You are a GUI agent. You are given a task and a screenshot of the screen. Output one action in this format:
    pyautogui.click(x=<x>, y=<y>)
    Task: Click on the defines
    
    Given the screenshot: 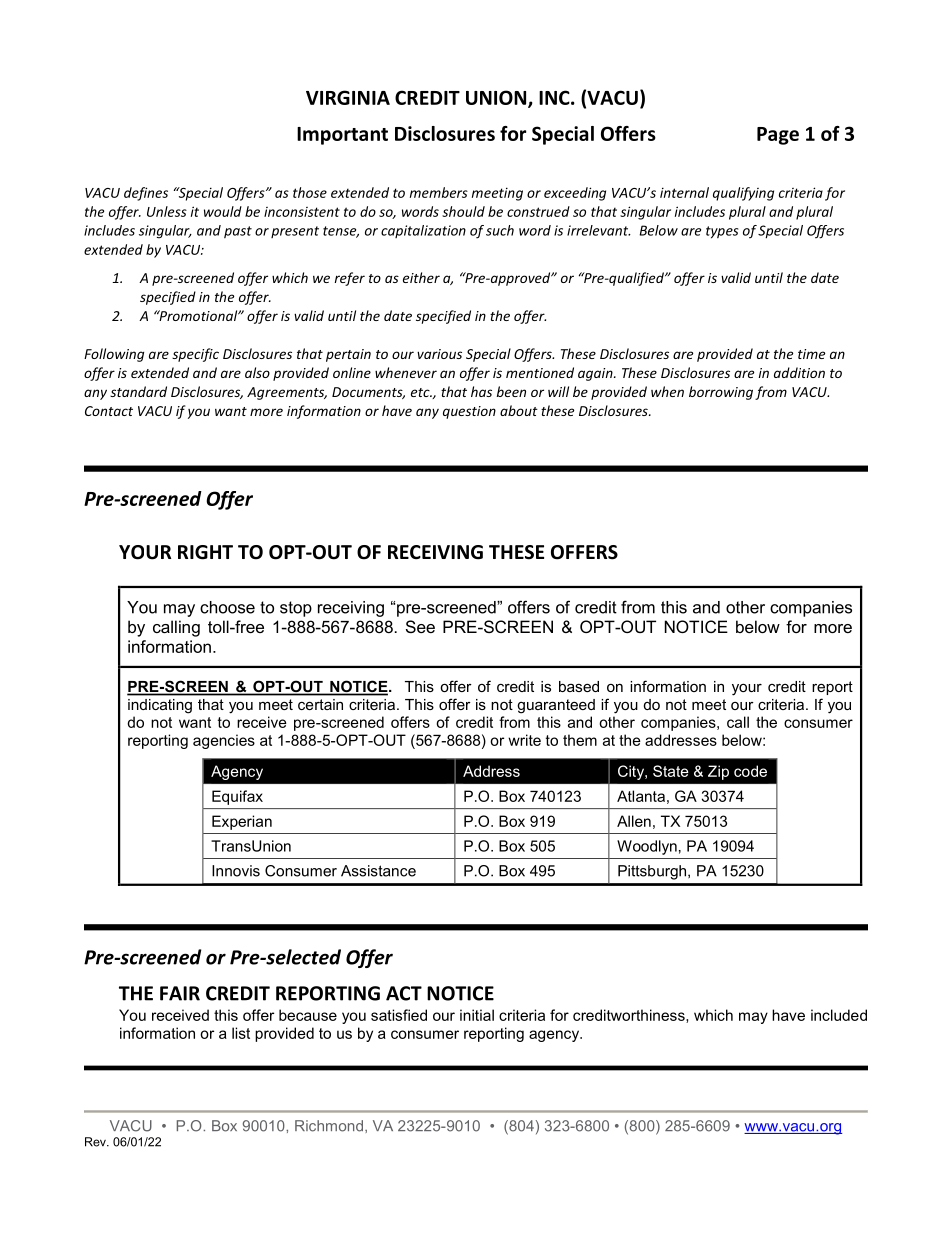 What is the action you would take?
    pyautogui.click(x=146, y=194)
